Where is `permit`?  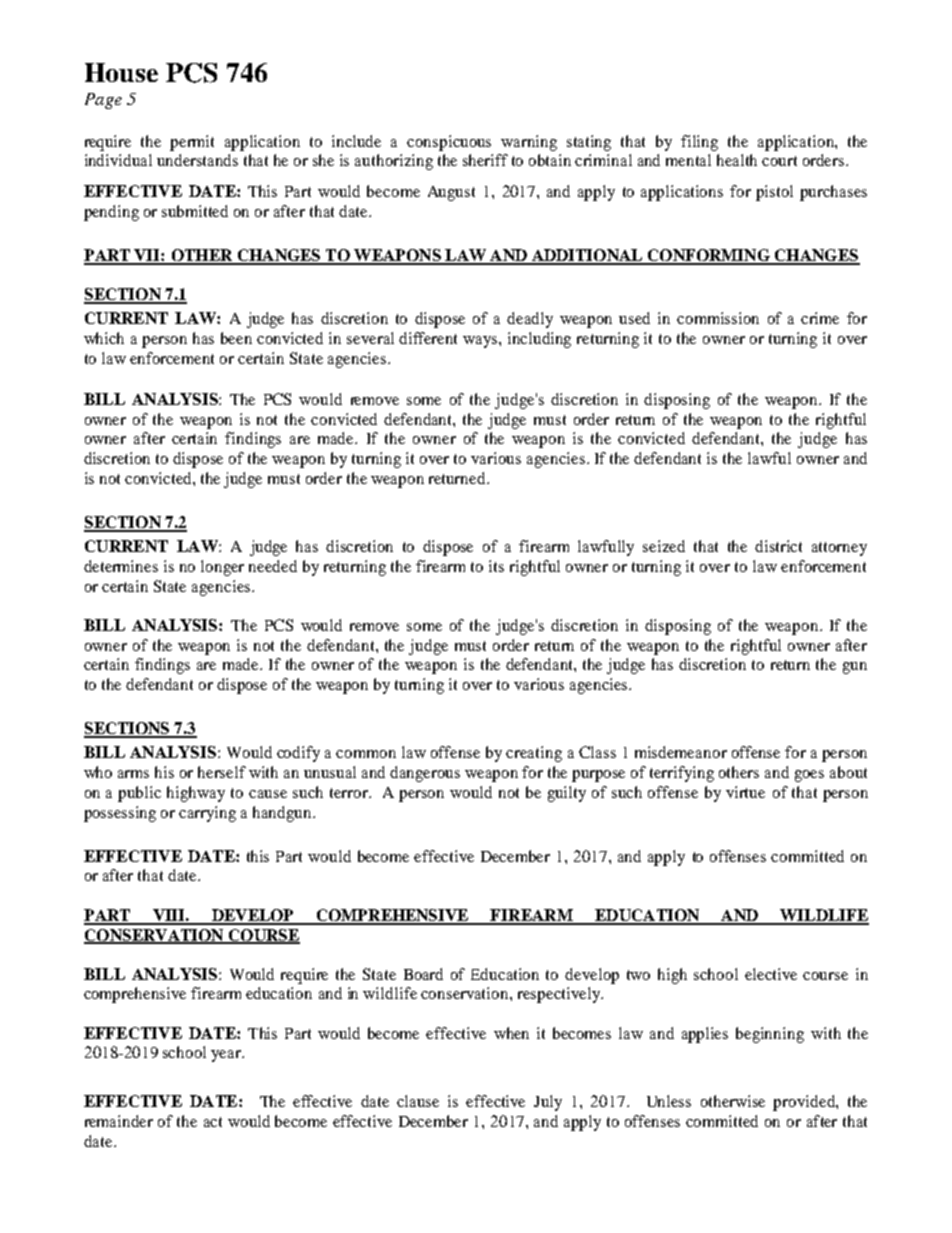
permit is located at coordinates (192, 143).
